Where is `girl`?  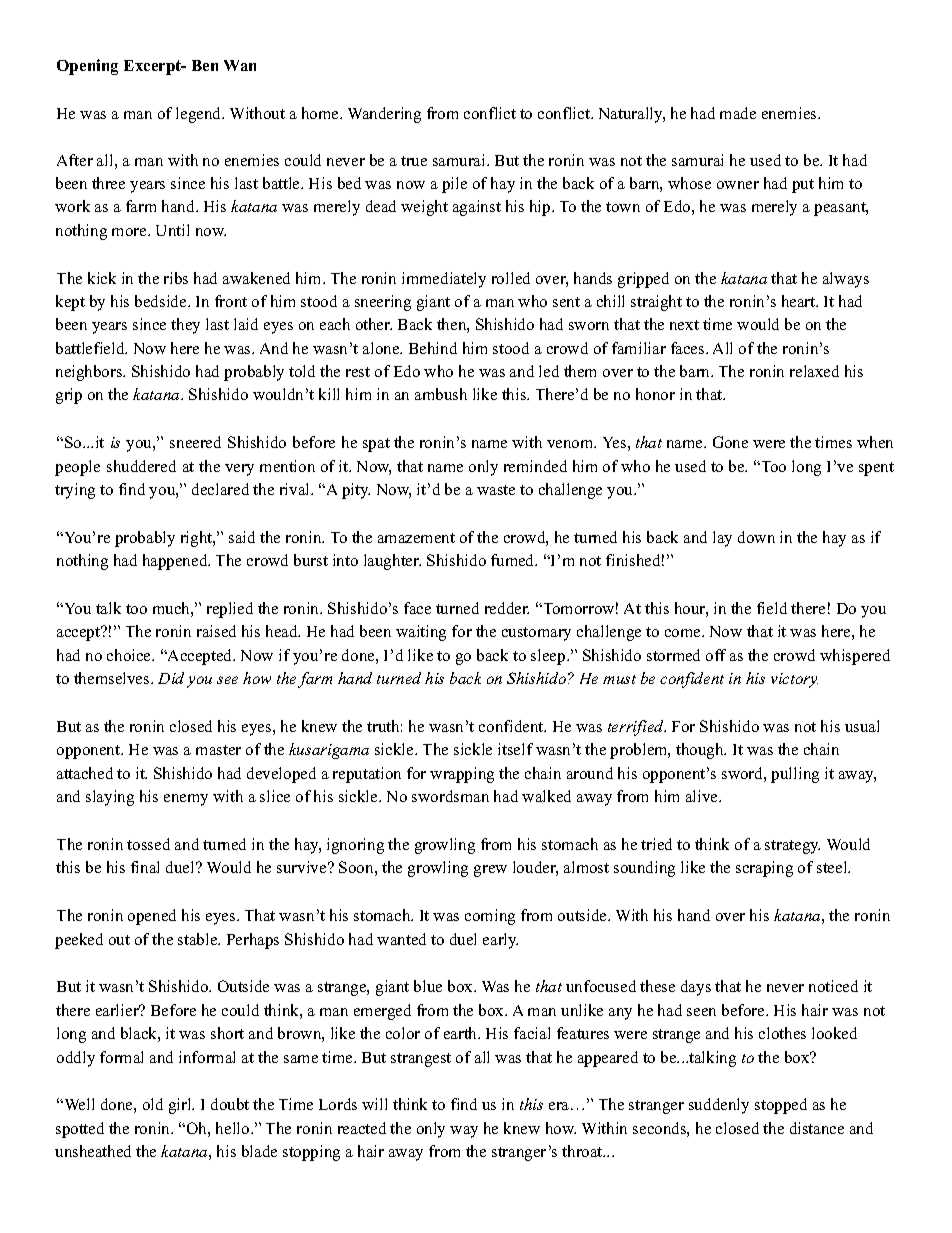 girl is located at coordinates (181, 1106).
